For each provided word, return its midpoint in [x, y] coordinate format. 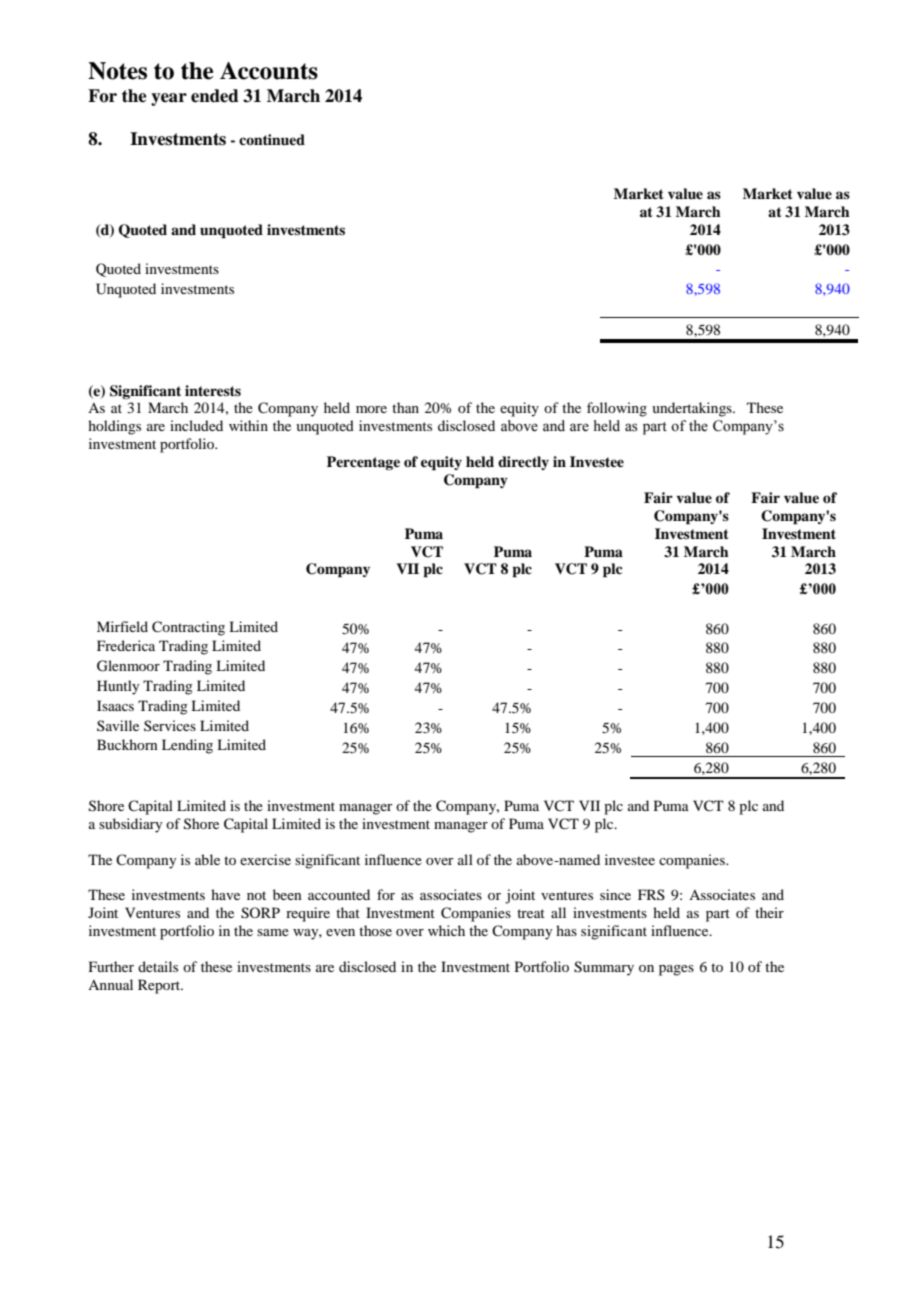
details [158, 966]
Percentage [363, 463]
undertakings [693, 409]
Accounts [269, 71]
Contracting [188, 628]
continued [272, 139]
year [169, 99]
